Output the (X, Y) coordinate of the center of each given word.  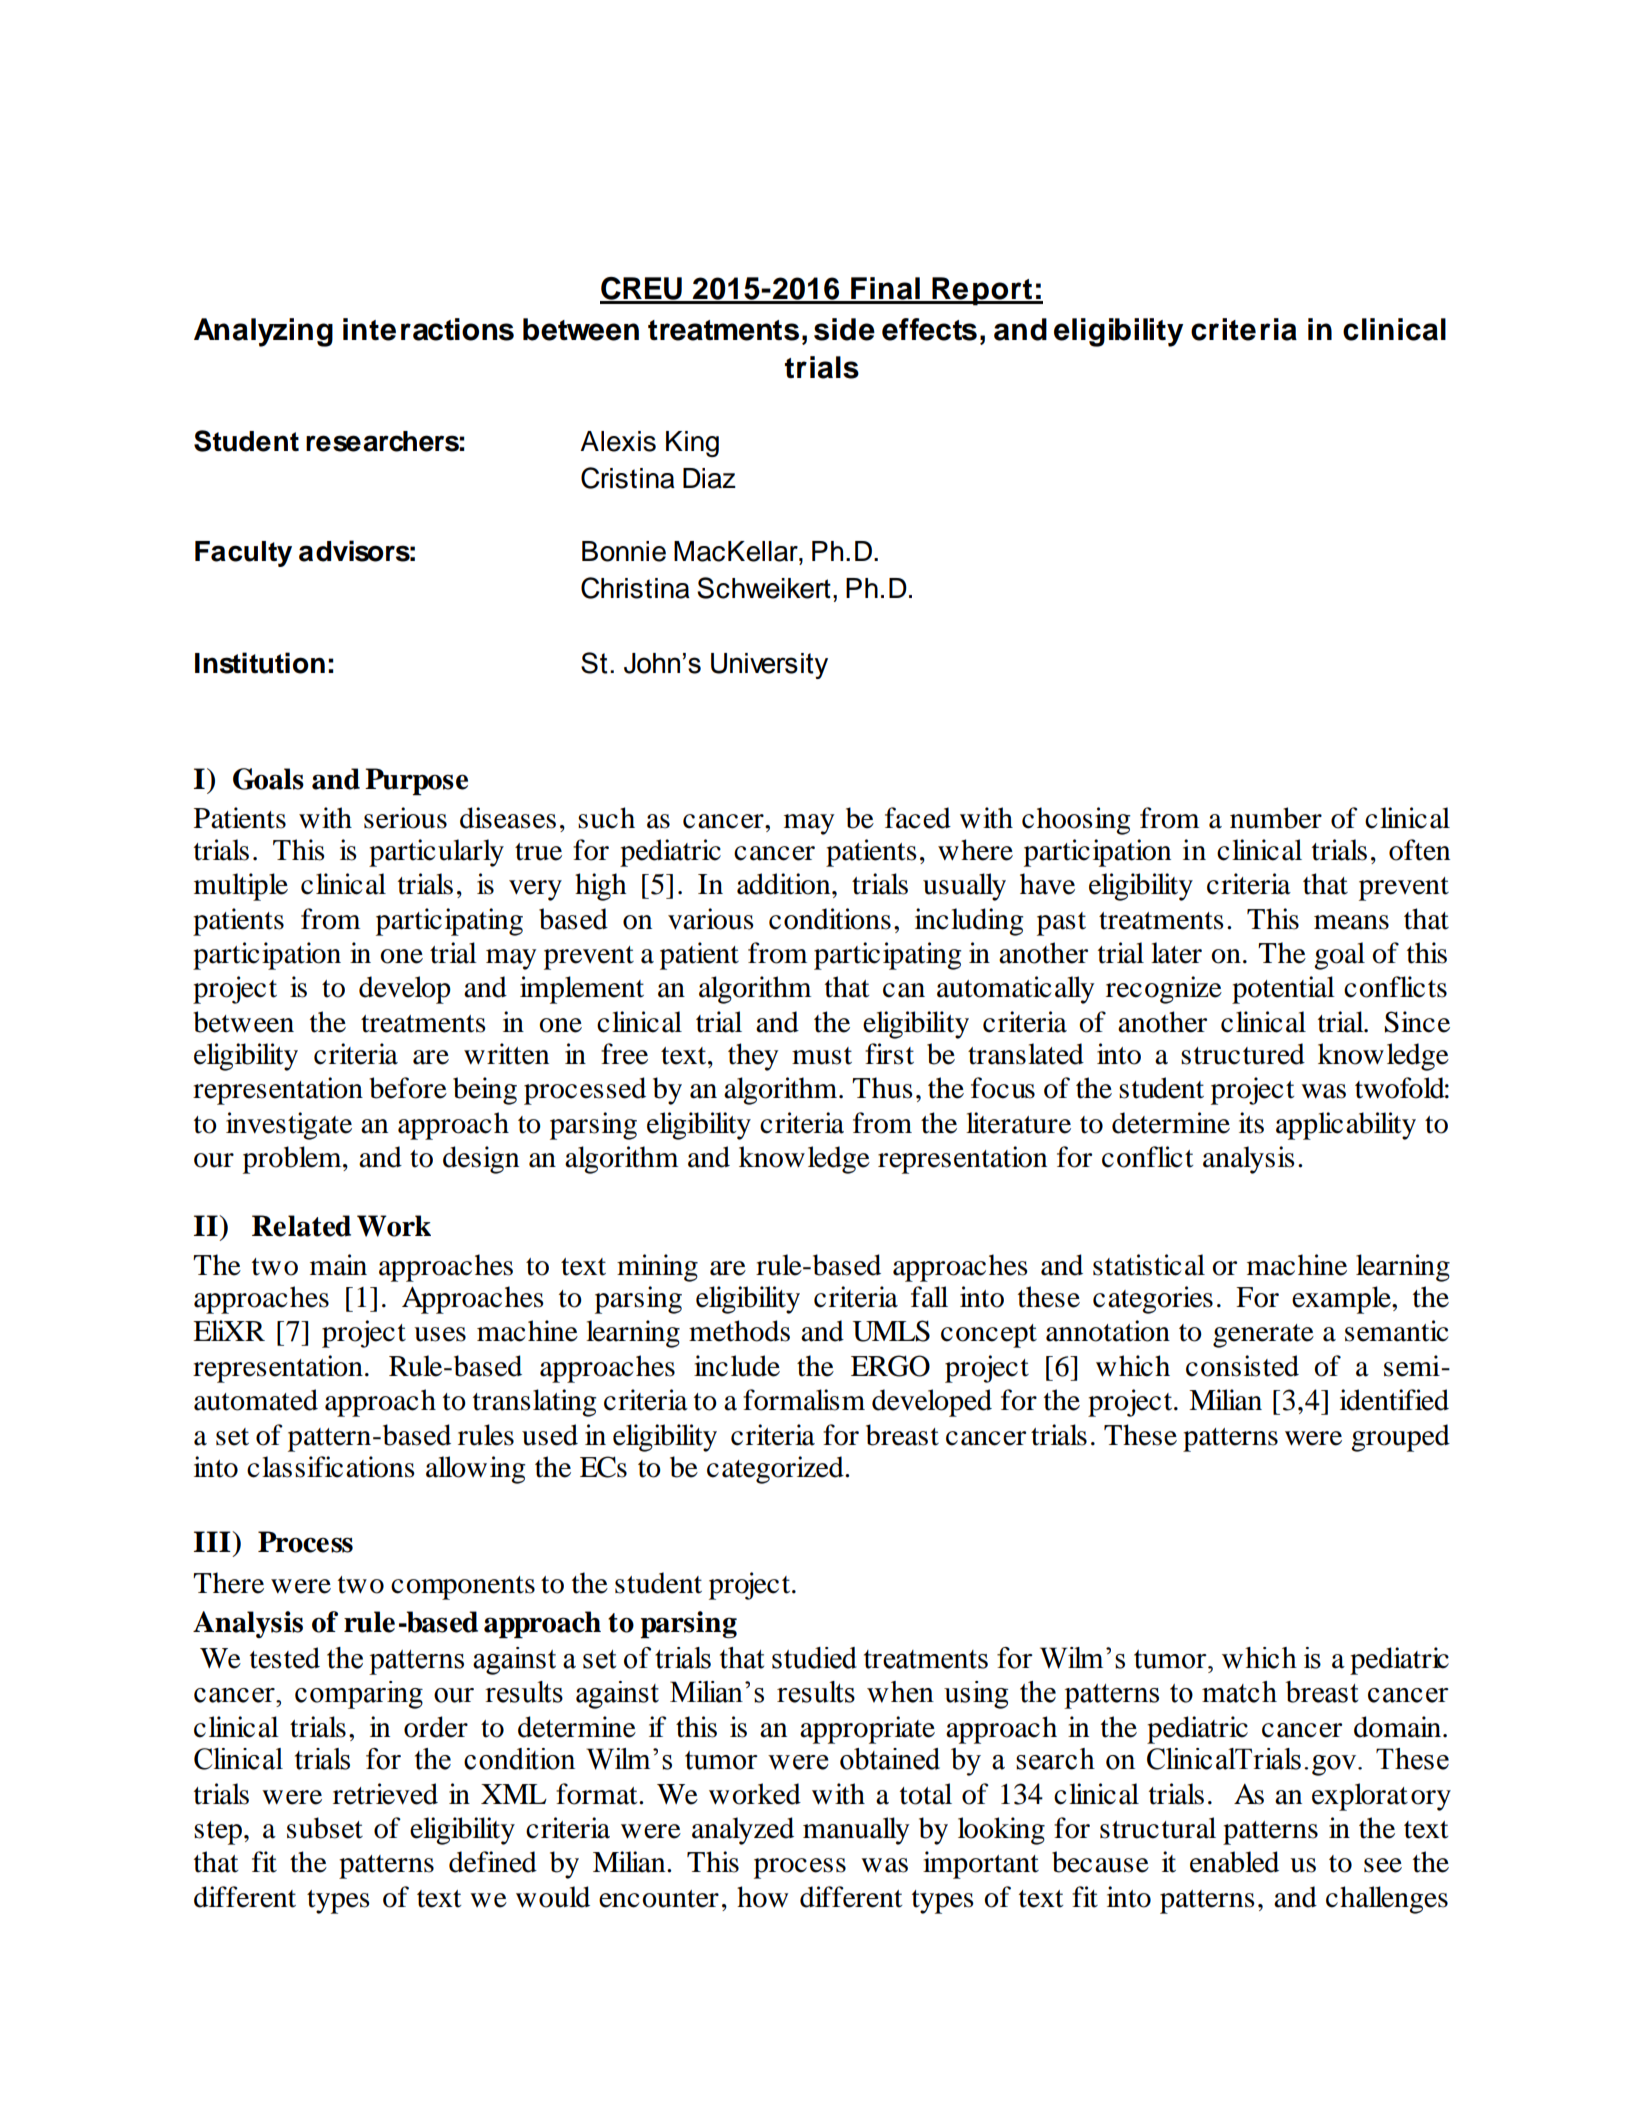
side (844, 329)
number (1276, 818)
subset (325, 1828)
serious (405, 818)
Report (982, 291)
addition (785, 884)
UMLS (891, 1331)
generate (1263, 1336)
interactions (428, 329)
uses (440, 1334)
